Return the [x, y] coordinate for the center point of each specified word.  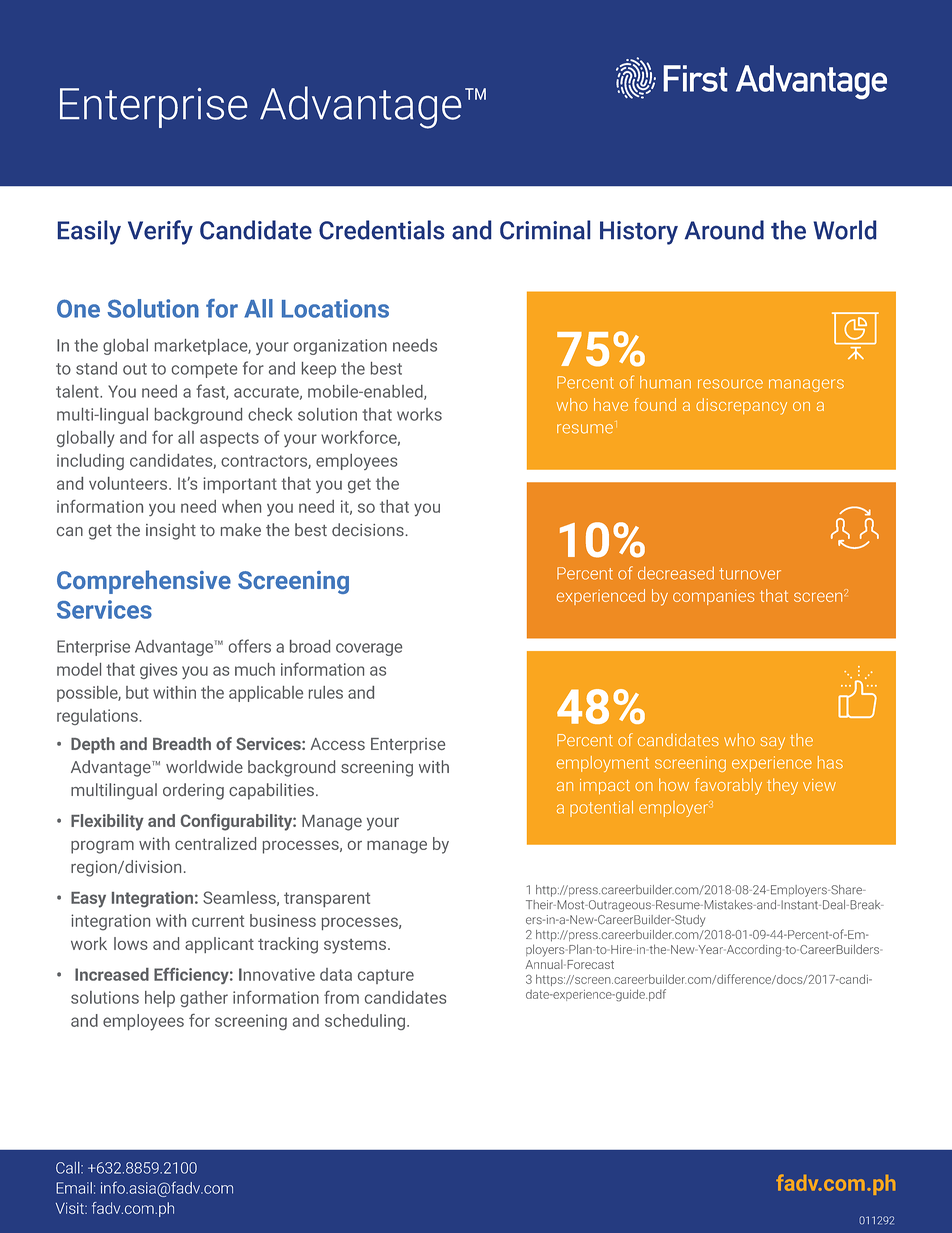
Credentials [382, 230]
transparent [327, 899]
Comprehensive [144, 582]
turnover [750, 574]
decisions [369, 529]
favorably [728, 786]
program [102, 847]
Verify [160, 232]
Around [724, 230]
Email [74, 1188]
